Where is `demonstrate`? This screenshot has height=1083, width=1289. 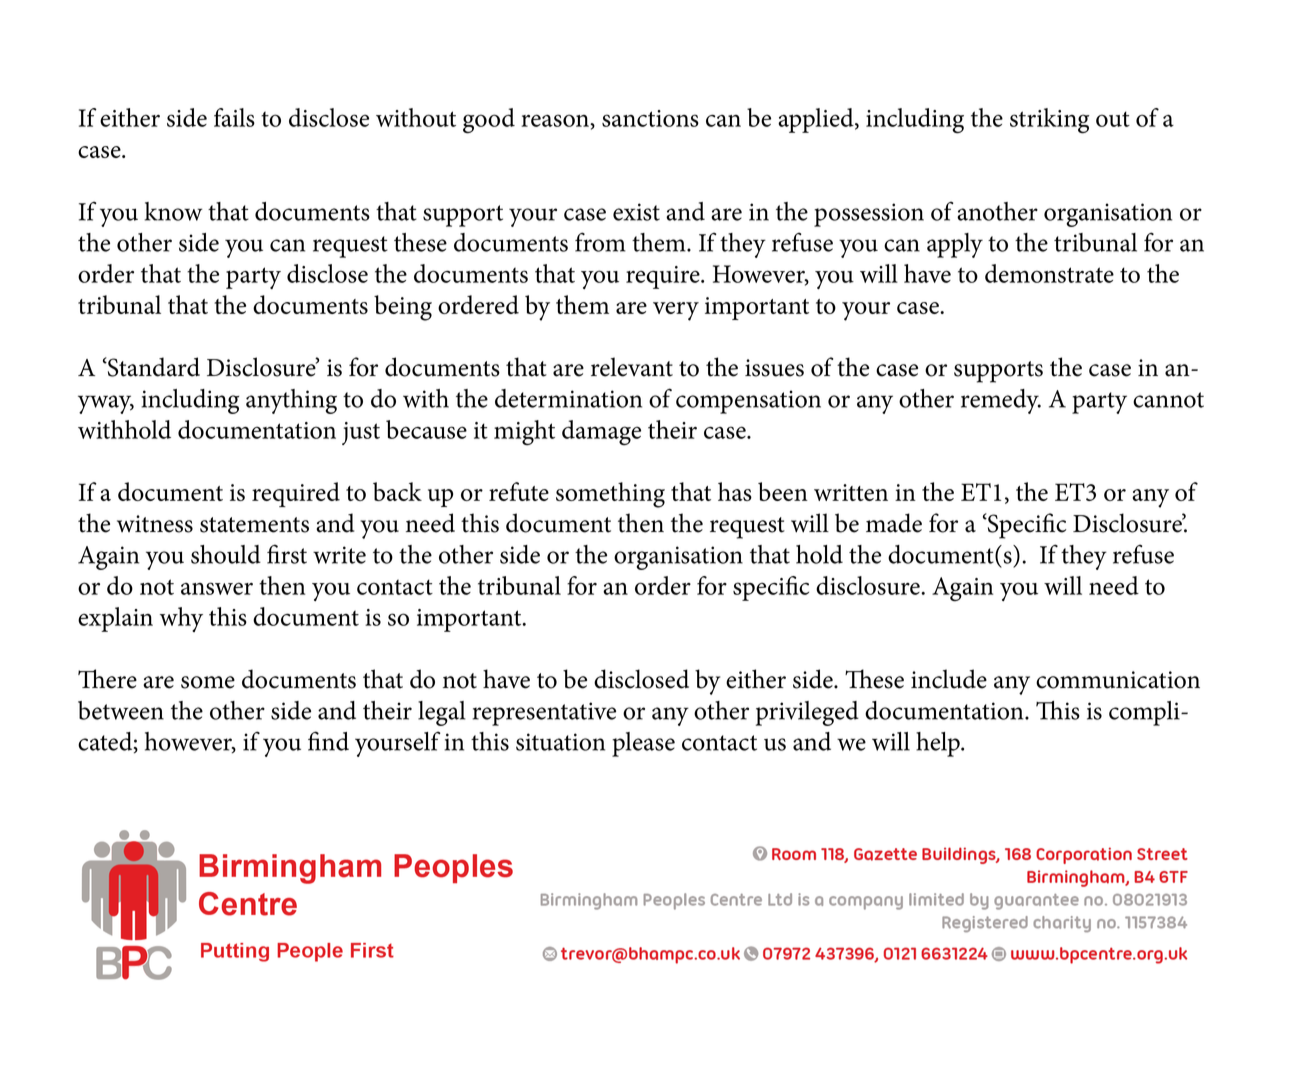
demonstrate is located at coordinates (1049, 273).
